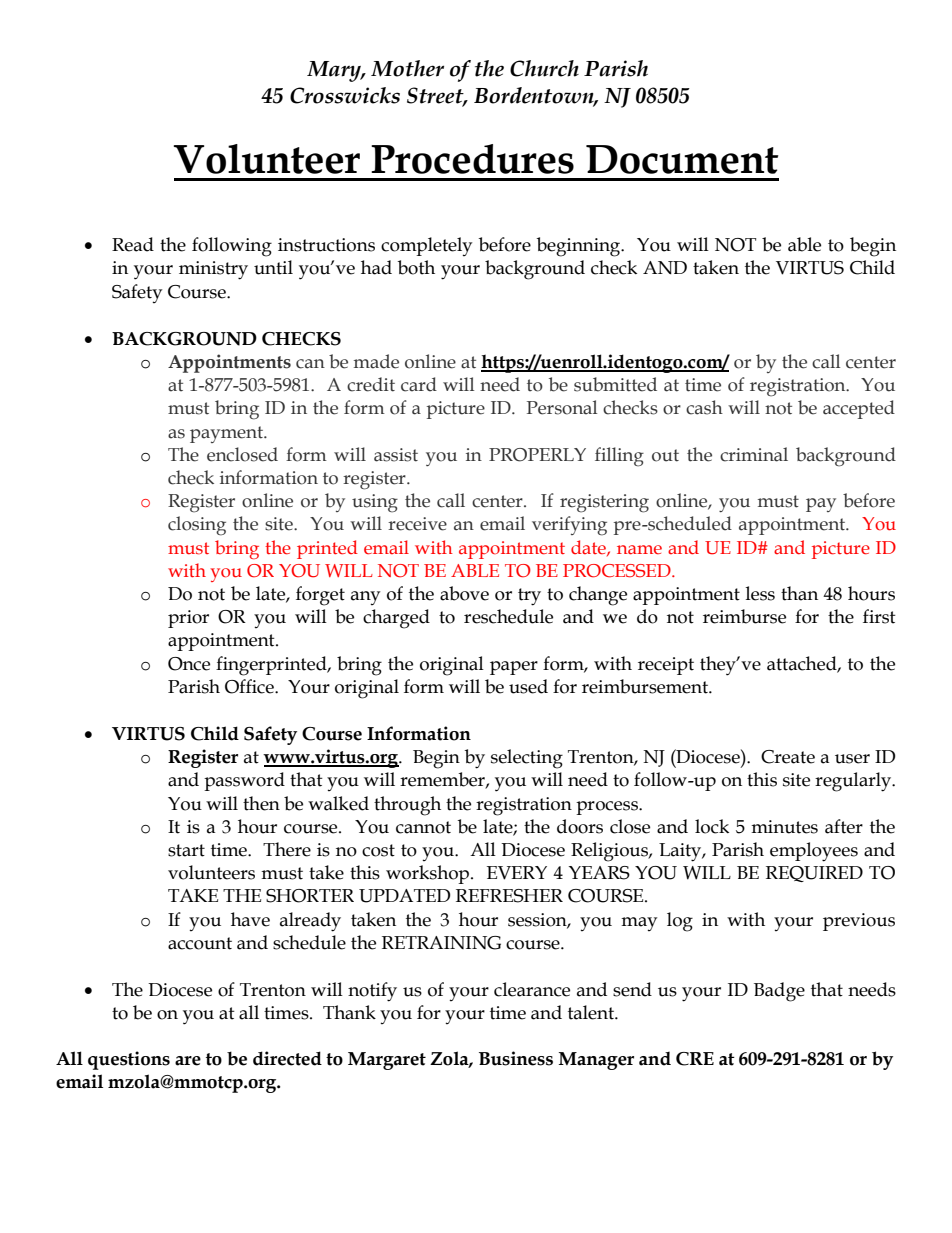 The image size is (952, 1233). Describe the element at coordinates (788, 757) in the screenshot. I see `Create` at that location.
